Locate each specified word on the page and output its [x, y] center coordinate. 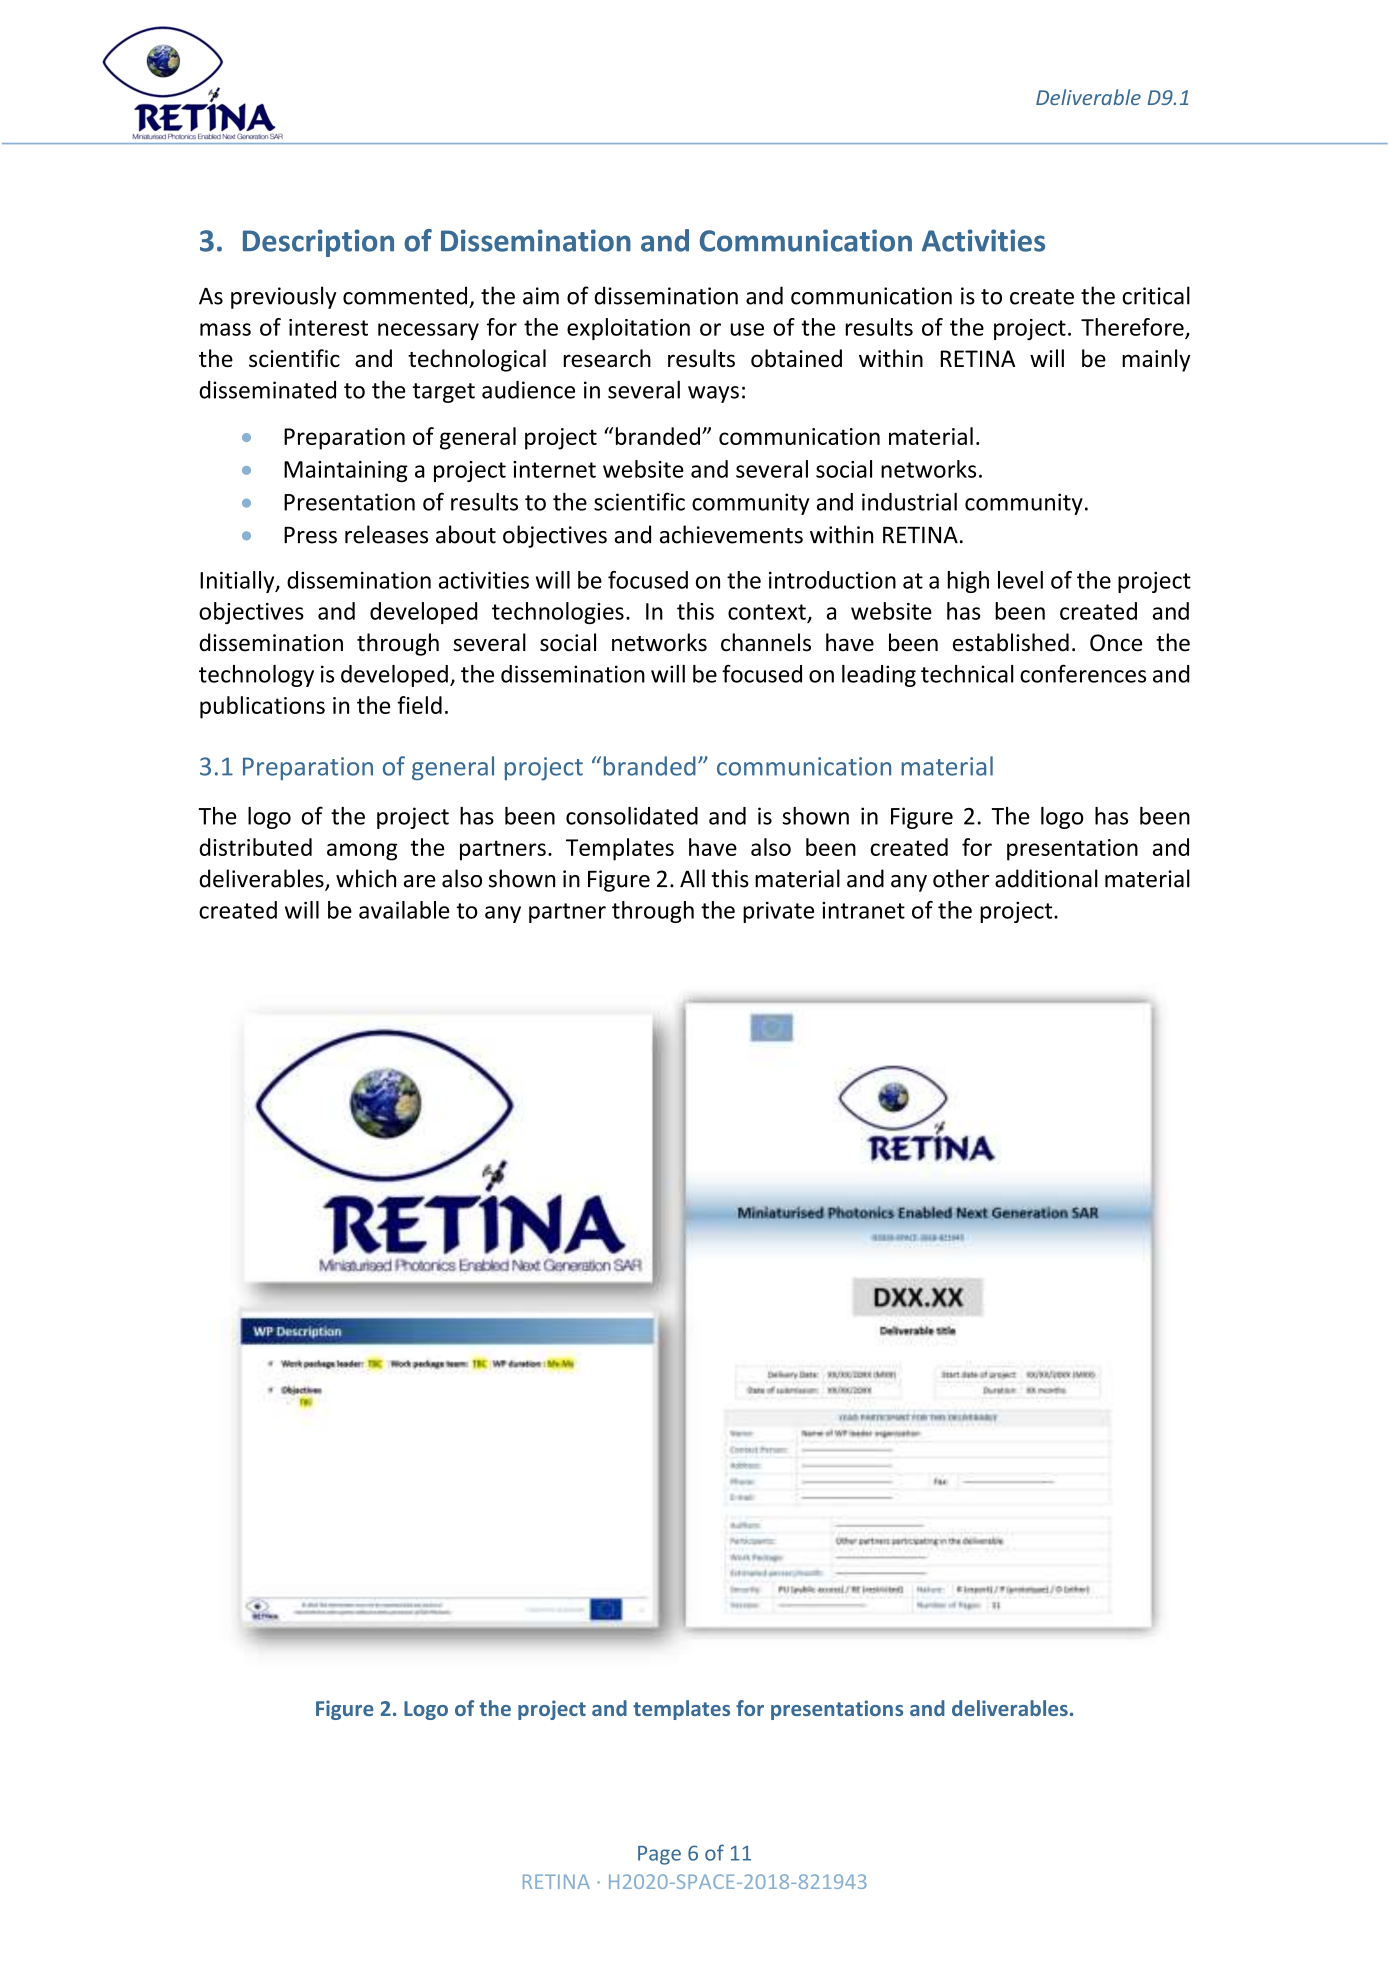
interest [328, 327]
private [778, 912]
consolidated [632, 816]
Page [659, 1855]
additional [1046, 878]
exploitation [628, 329]
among [362, 852]
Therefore [1133, 328]
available [404, 910]
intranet [863, 910]
